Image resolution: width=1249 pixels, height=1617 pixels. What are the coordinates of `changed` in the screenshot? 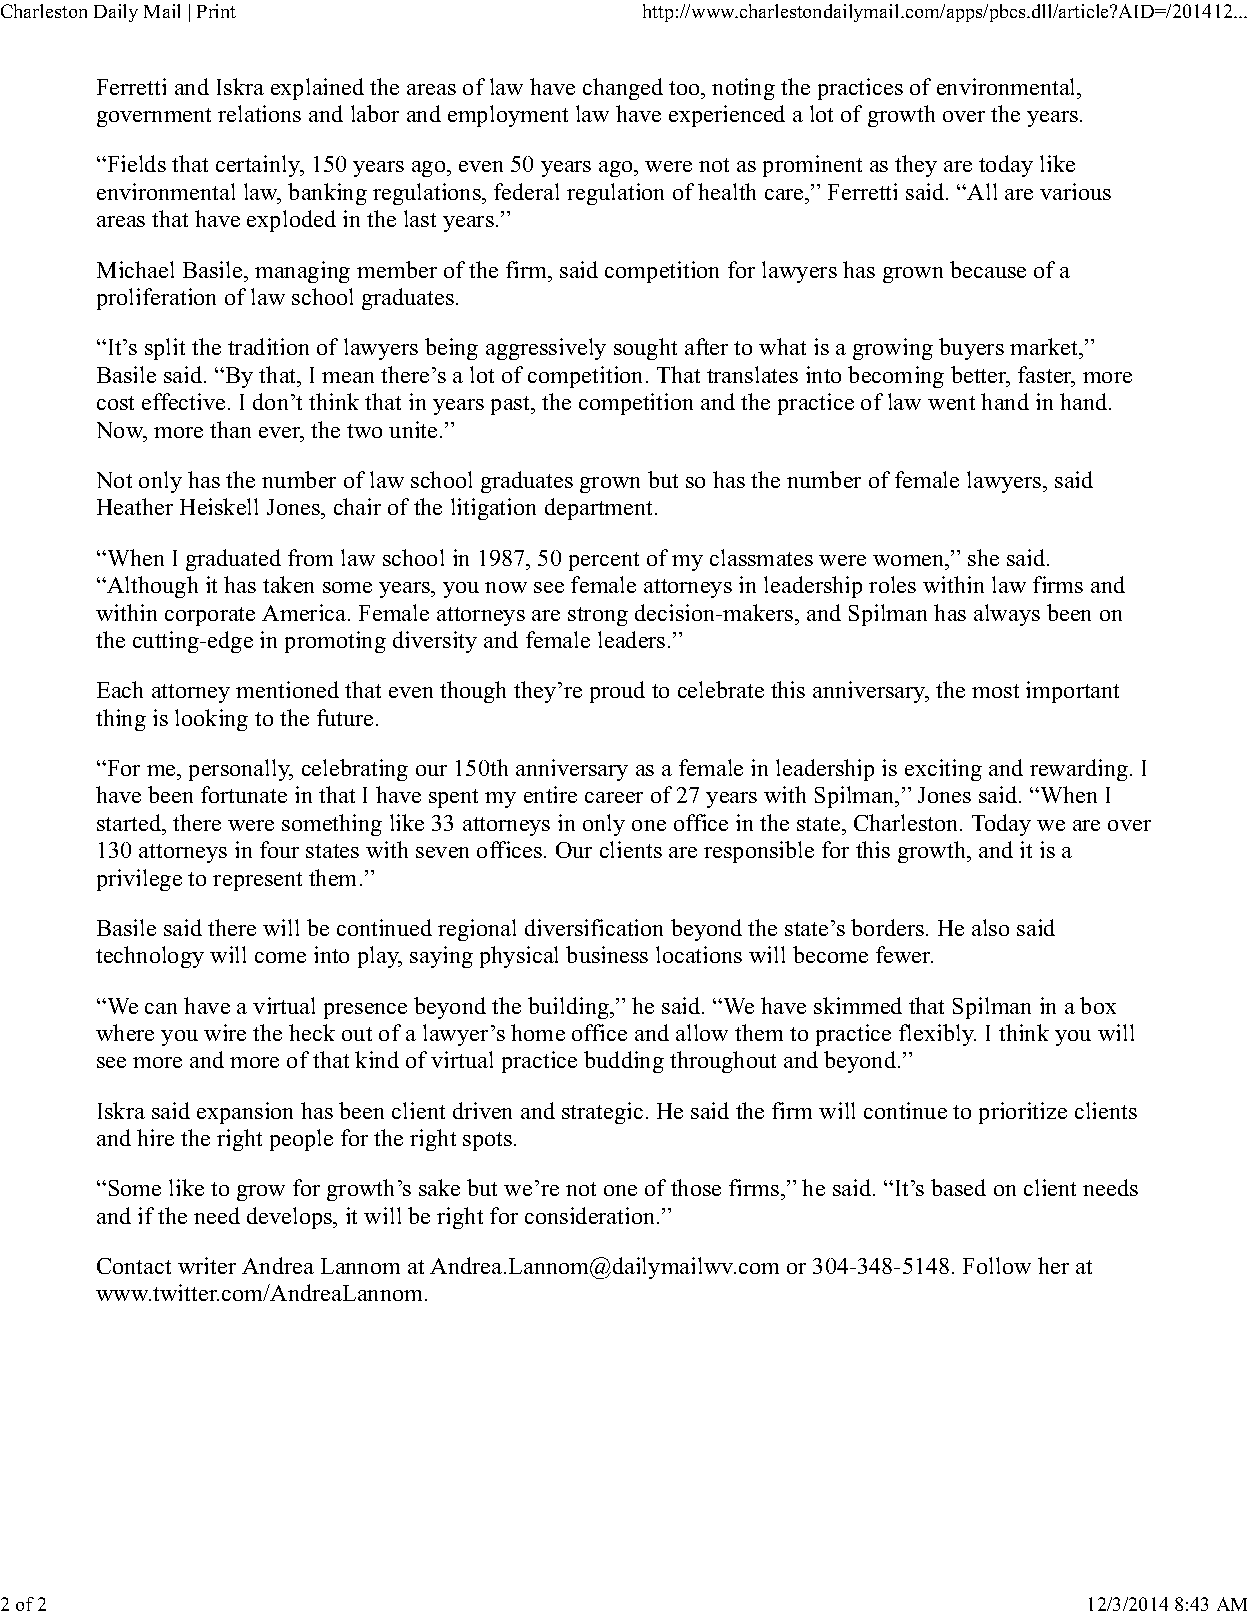 It's located at (623, 89).
